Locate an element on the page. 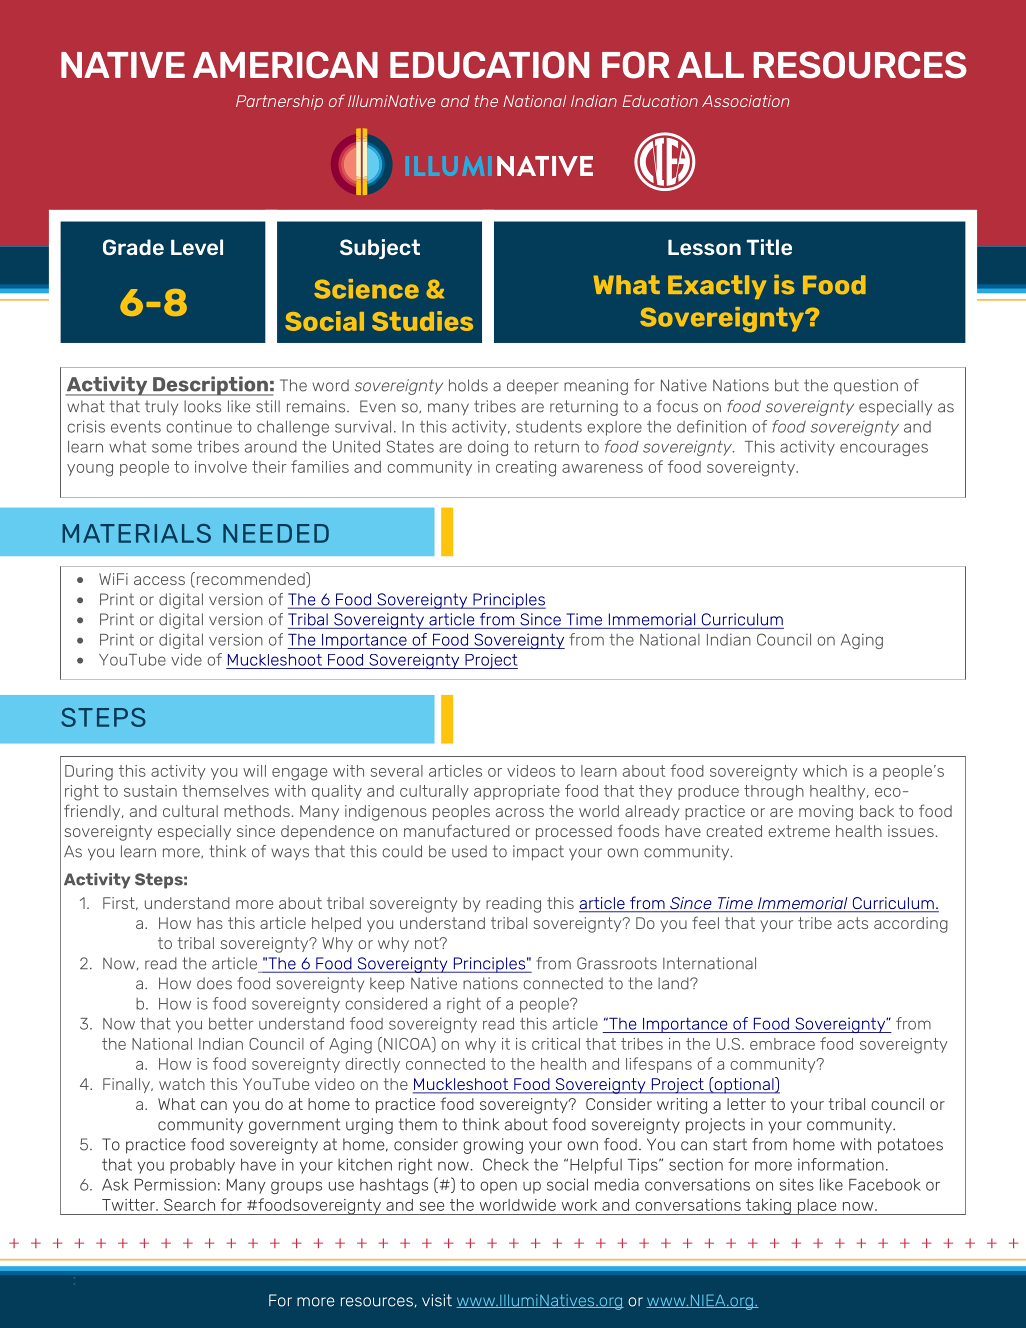 The height and width of the page is (1328, 1026). but is located at coordinates (787, 385).
